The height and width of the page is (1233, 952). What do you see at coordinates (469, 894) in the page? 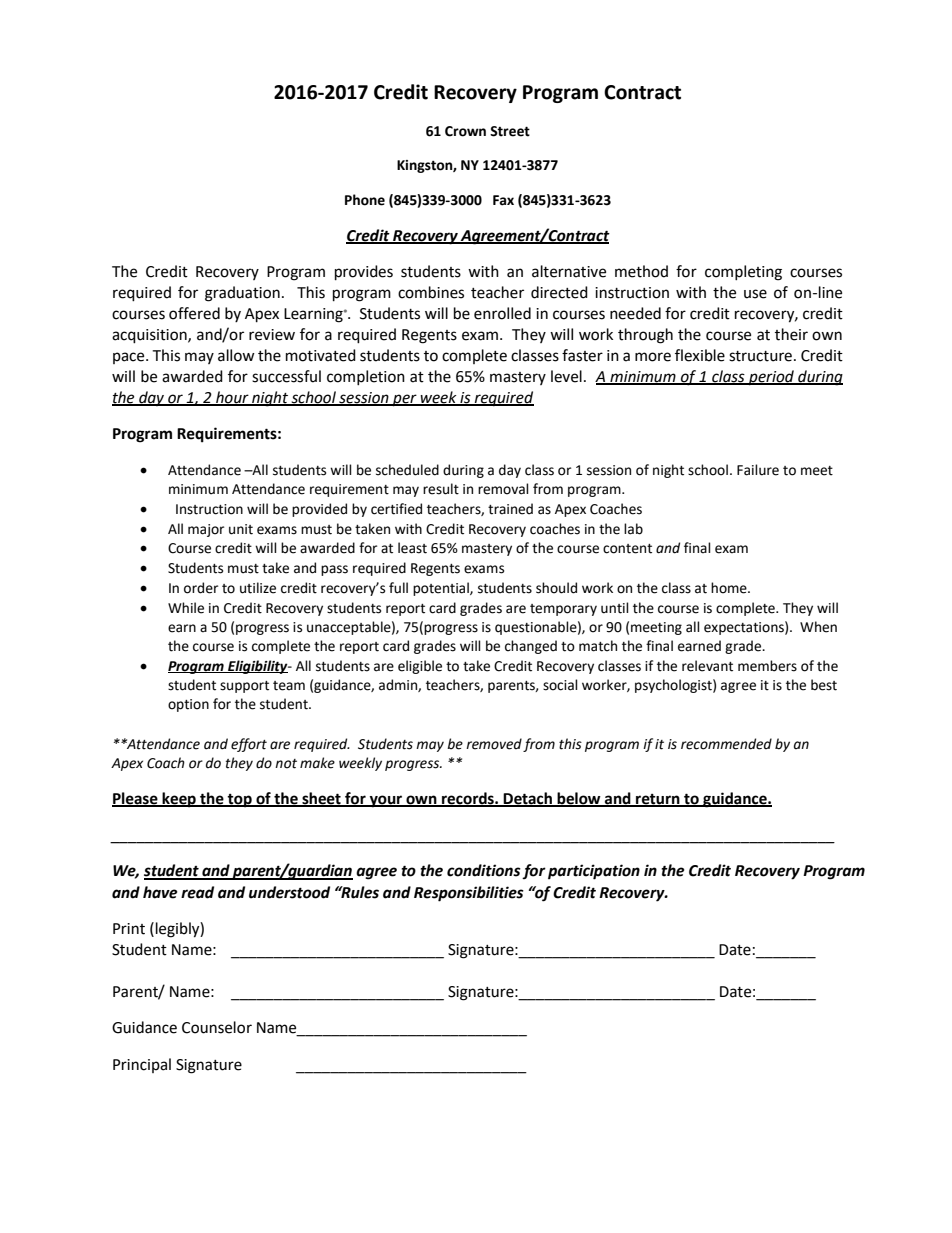
I see `Responsibilities` at bounding box center [469, 894].
